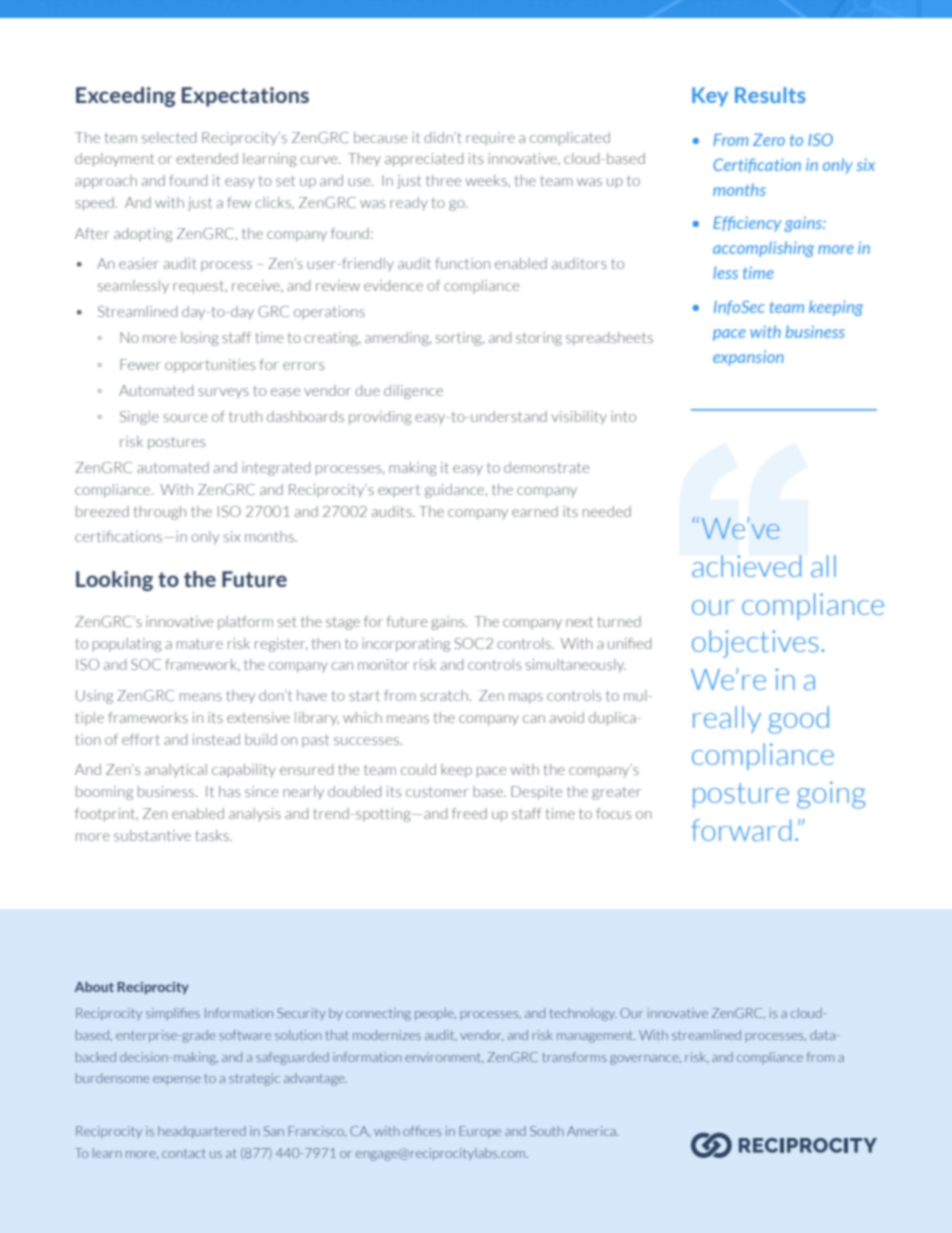  What do you see at coordinates (169, 137) in the screenshot?
I see `selected` at bounding box center [169, 137].
